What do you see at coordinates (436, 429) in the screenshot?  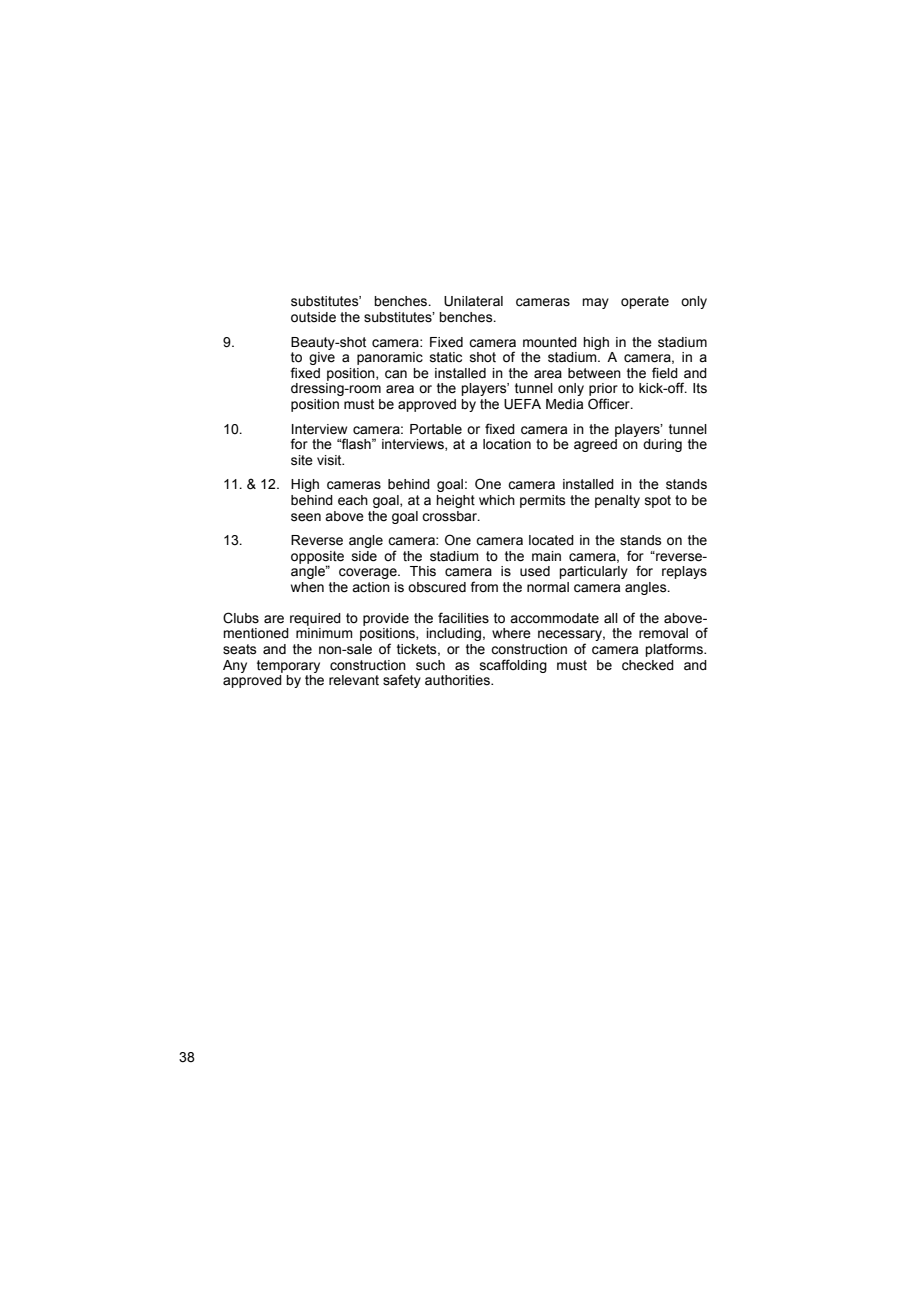 I see `Portable` at bounding box center [436, 429].
